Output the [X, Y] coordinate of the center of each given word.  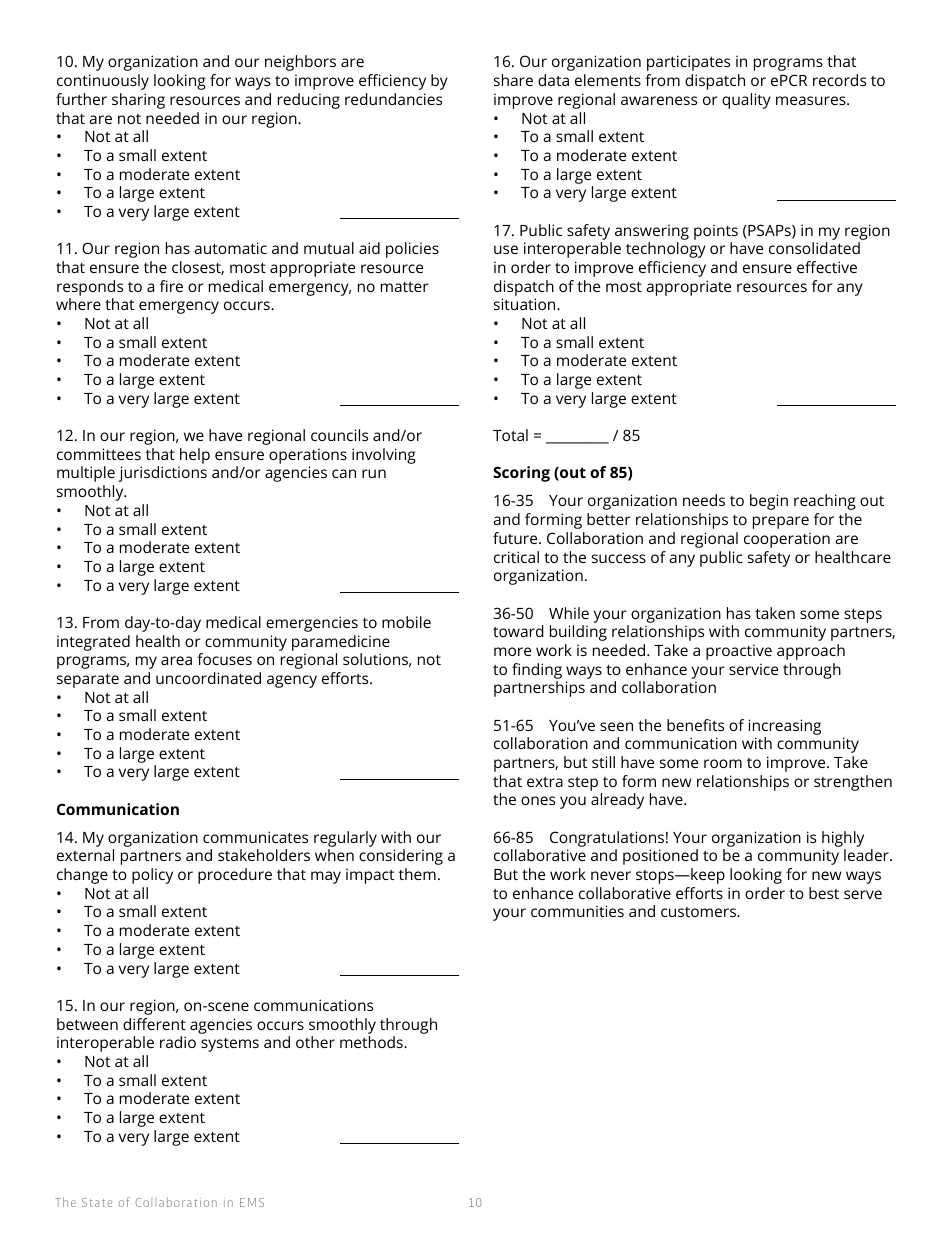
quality [746, 101]
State [97, 1202]
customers [699, 912]
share [513, 80]
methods [372, 1042]
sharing [138, 101]
